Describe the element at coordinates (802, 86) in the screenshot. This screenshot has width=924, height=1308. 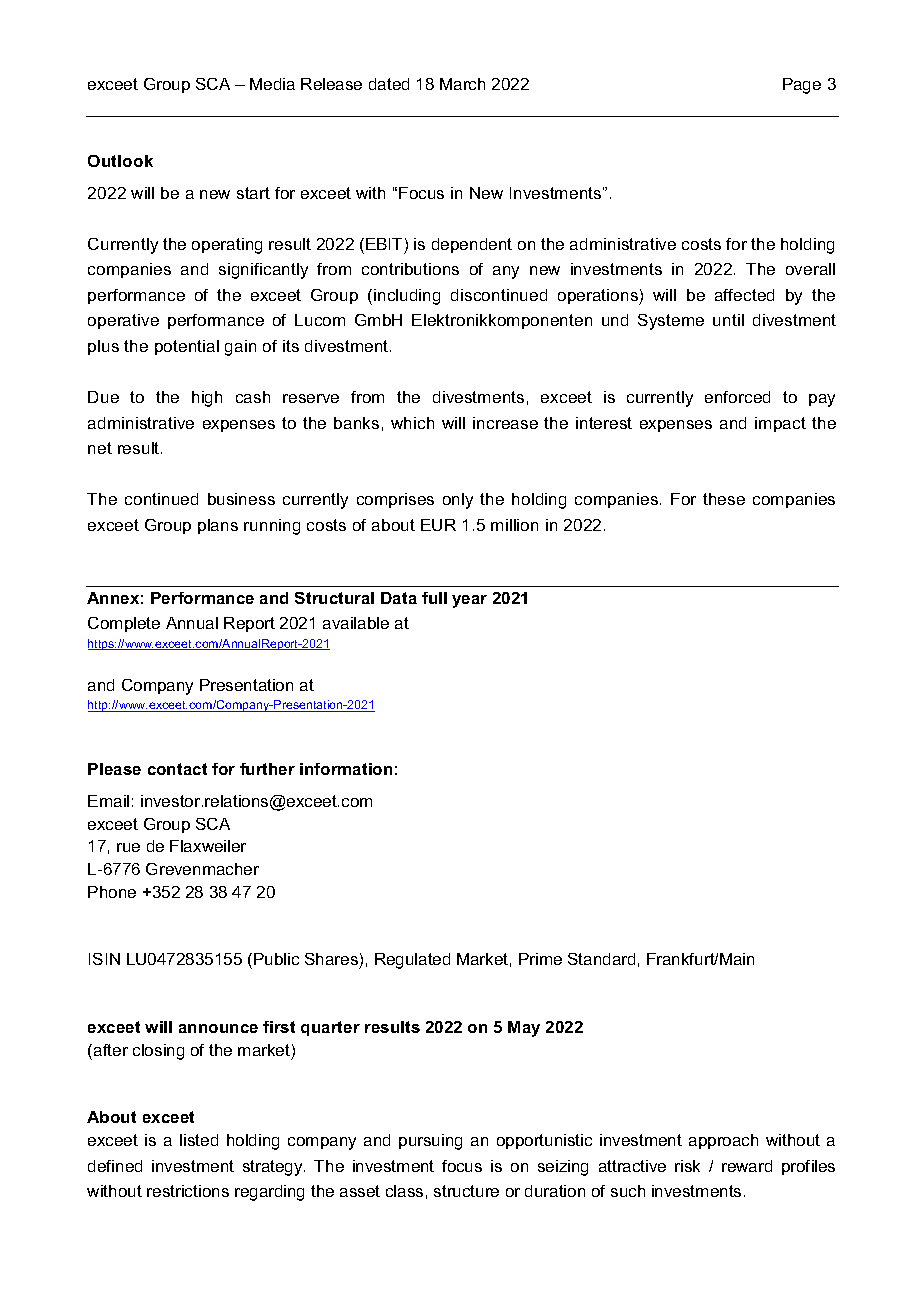
I see `Page` at that location.
